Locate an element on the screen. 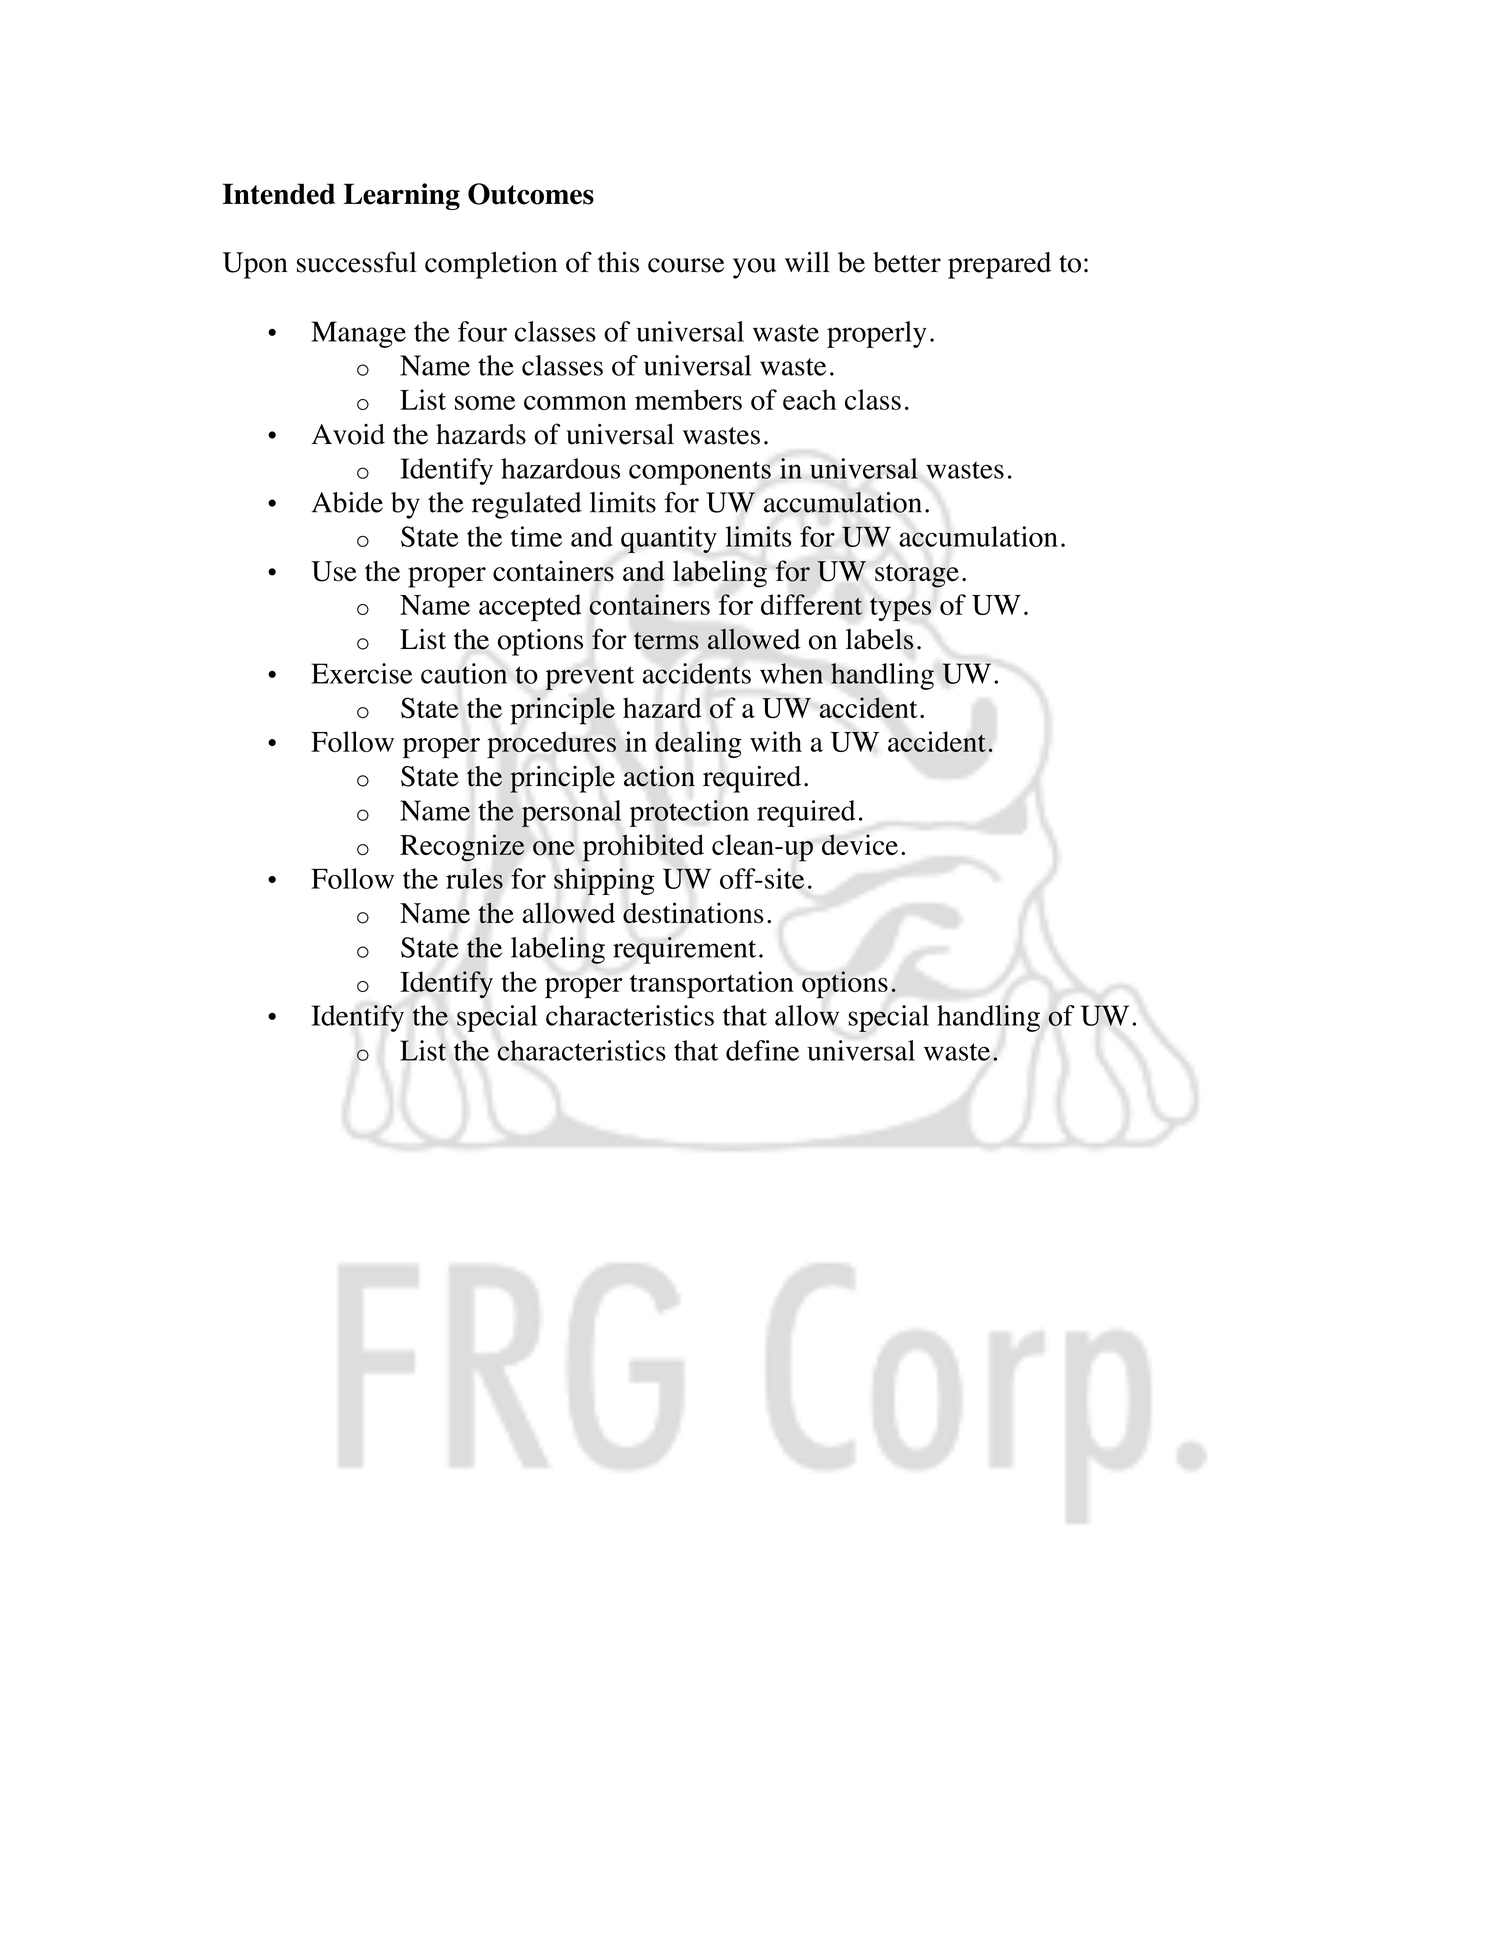 The image size is (1511, 1956). define is located at coordinates (762, 1050).
